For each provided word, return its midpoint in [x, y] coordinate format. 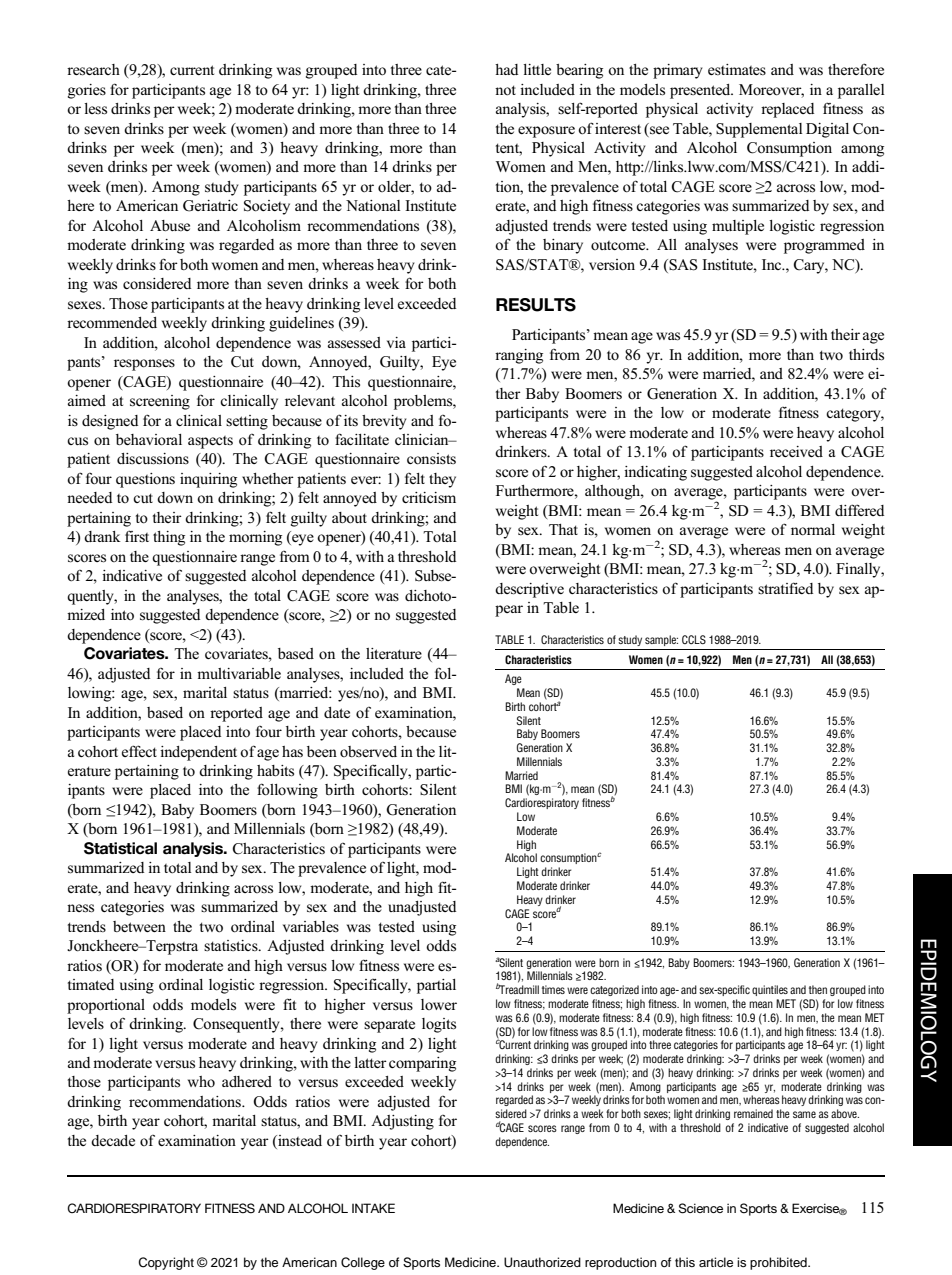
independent [198, 753]
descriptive [529, 590]
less [95, 109]
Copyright [166, 1263]
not [505, 90]
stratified [785, 588]
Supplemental [759, 130]
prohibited [779, 1263]
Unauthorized [542, 1262]
